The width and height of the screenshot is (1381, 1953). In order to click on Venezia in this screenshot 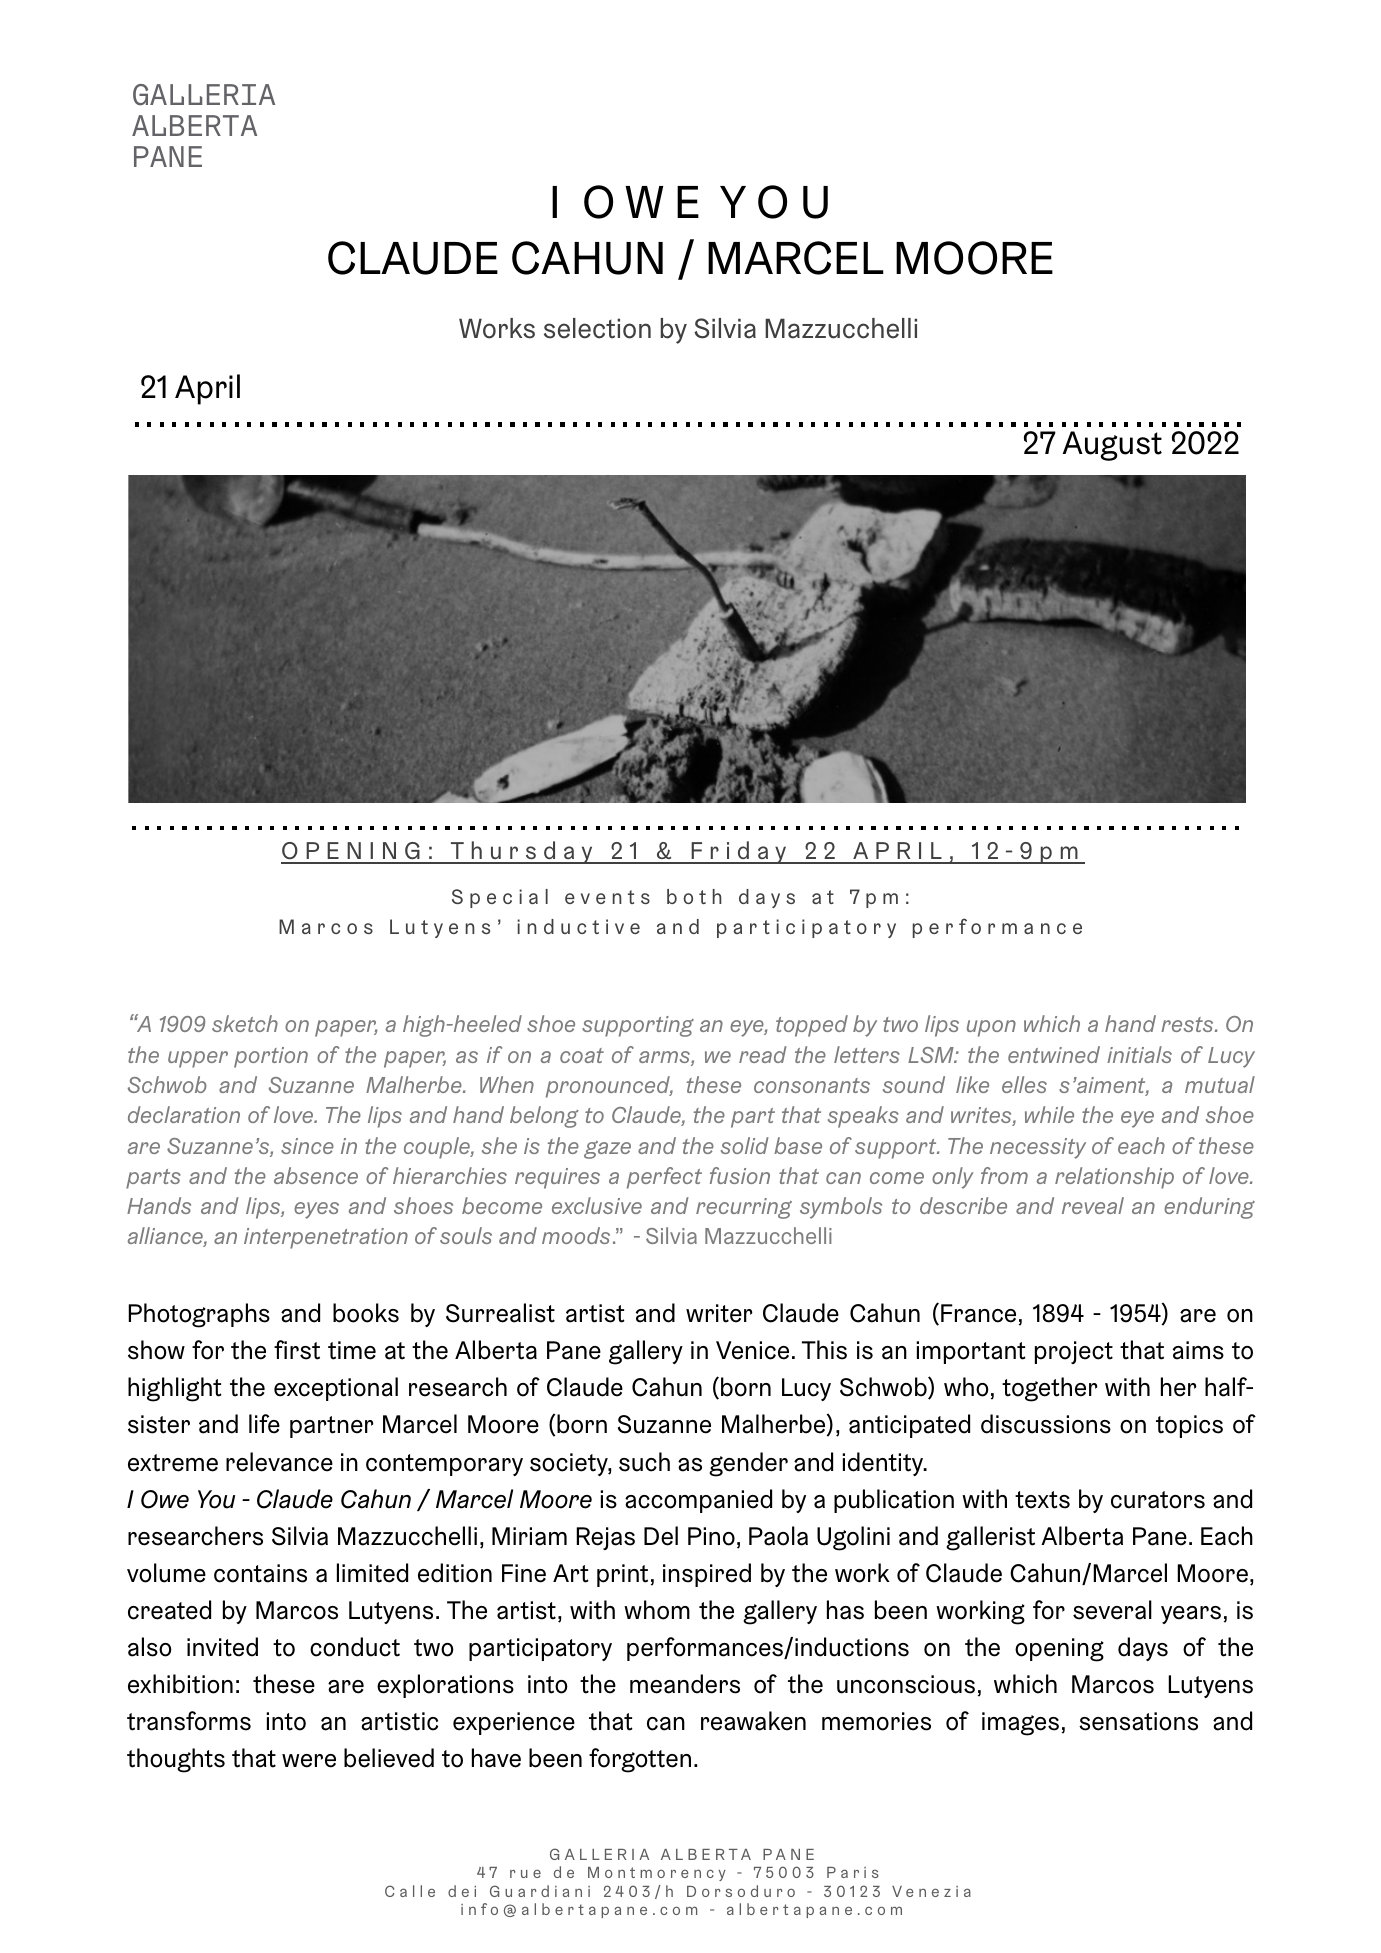, I will do `click(931, 1891)`.
